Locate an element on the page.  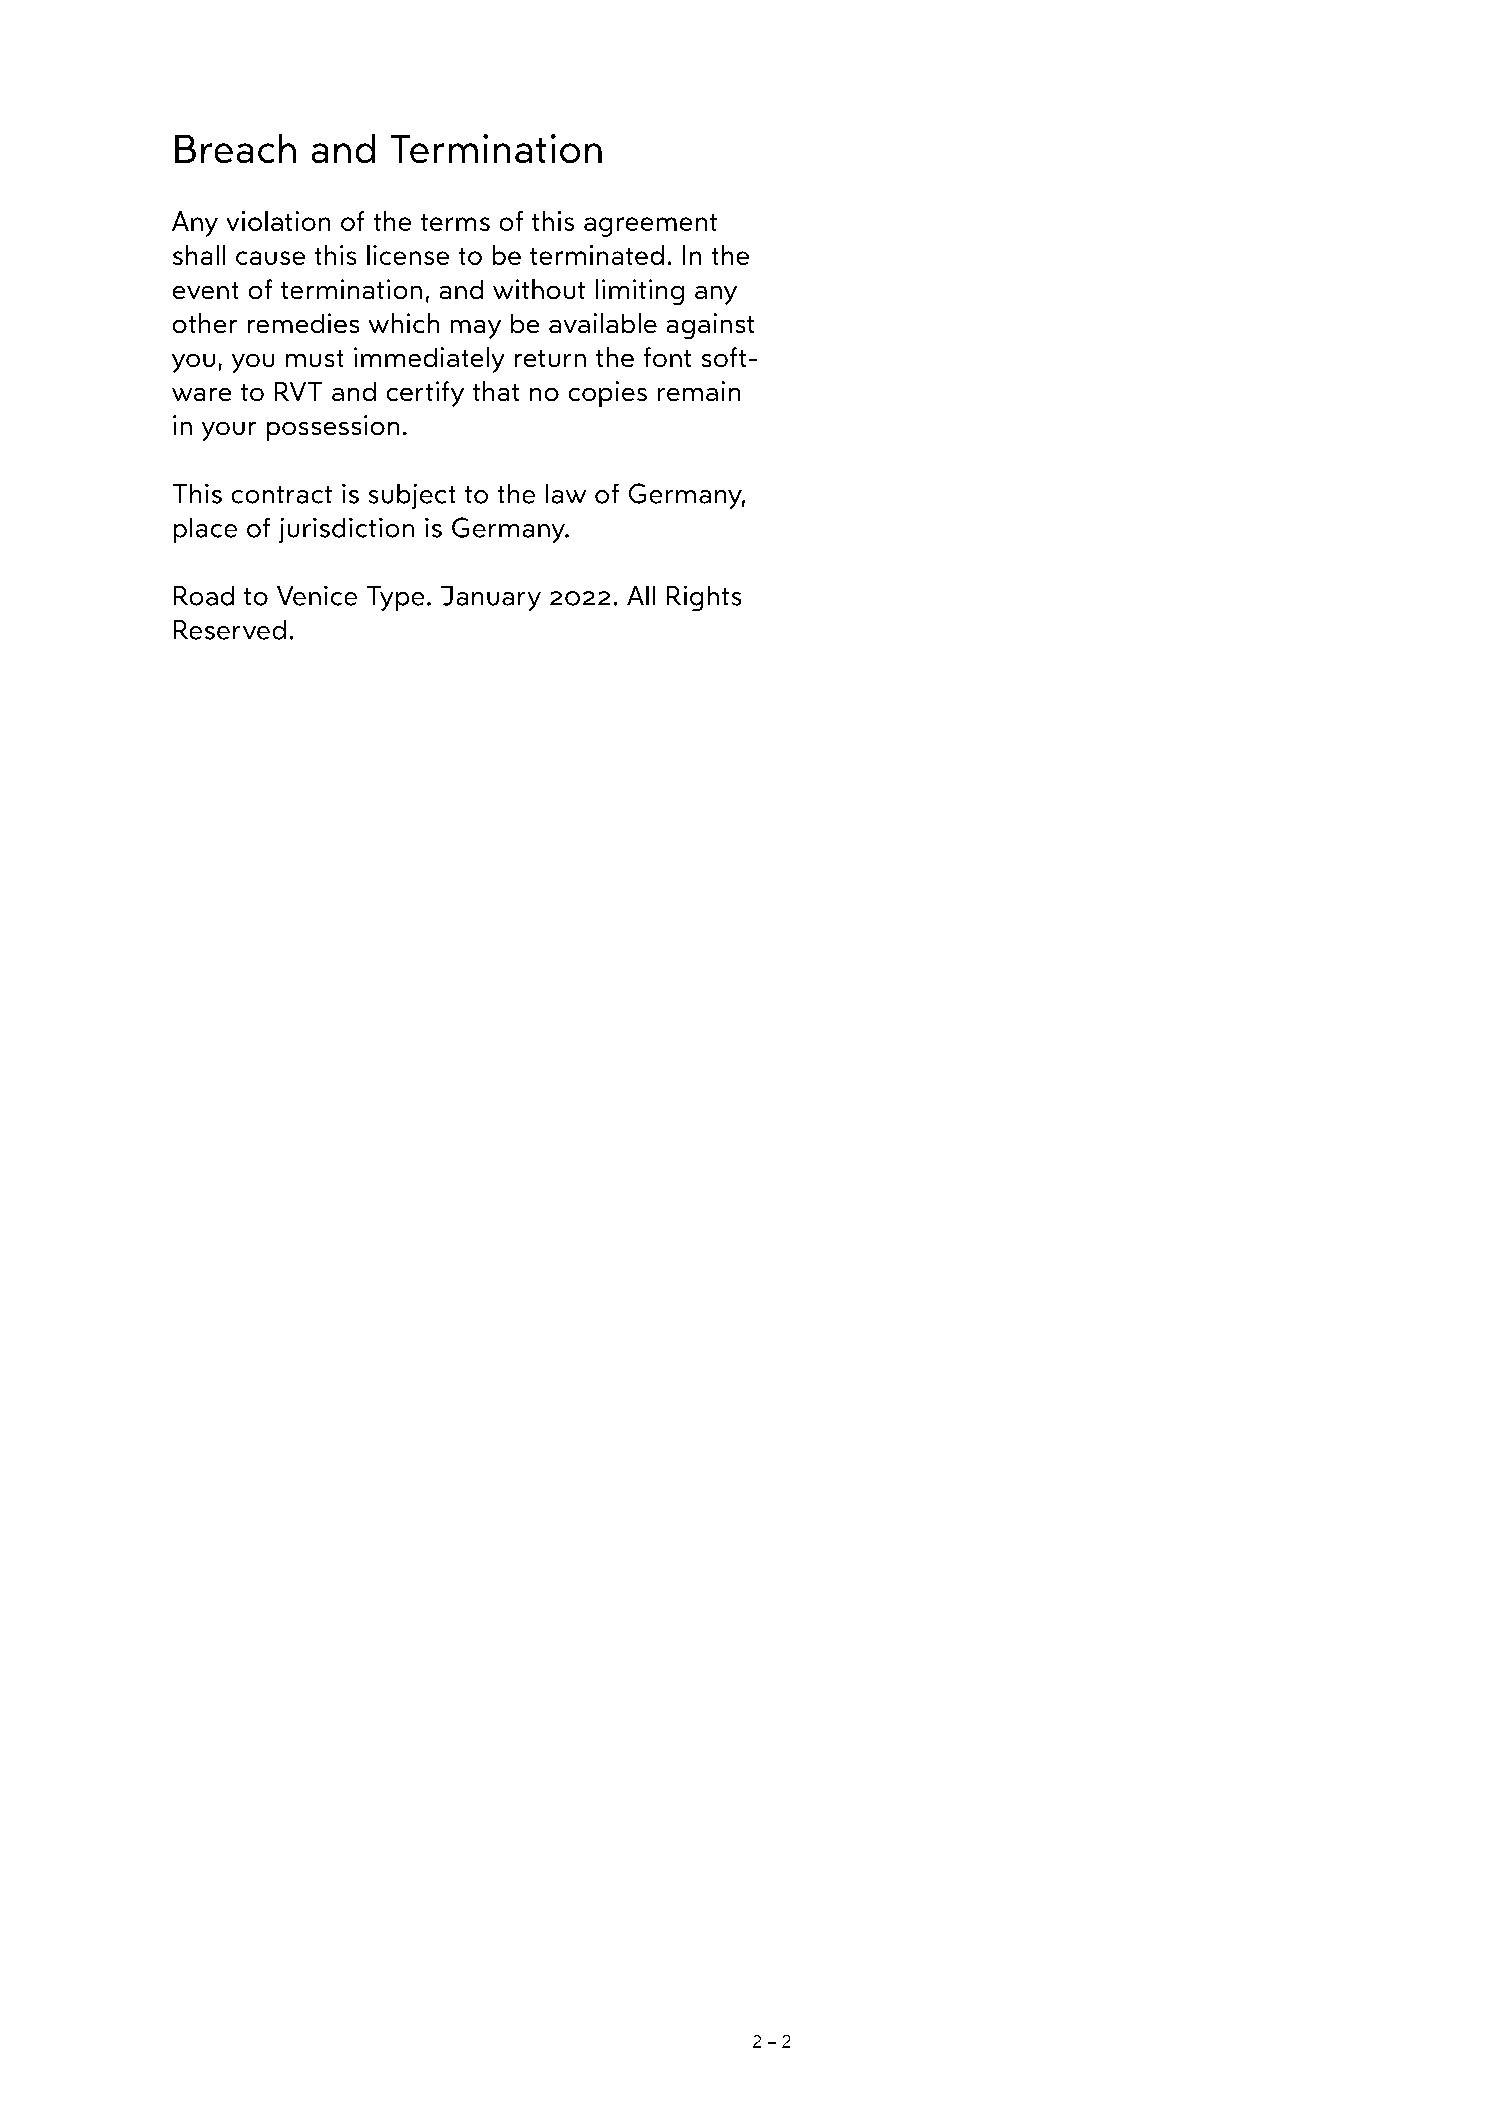
terms is located at coordinates (455, 222).
